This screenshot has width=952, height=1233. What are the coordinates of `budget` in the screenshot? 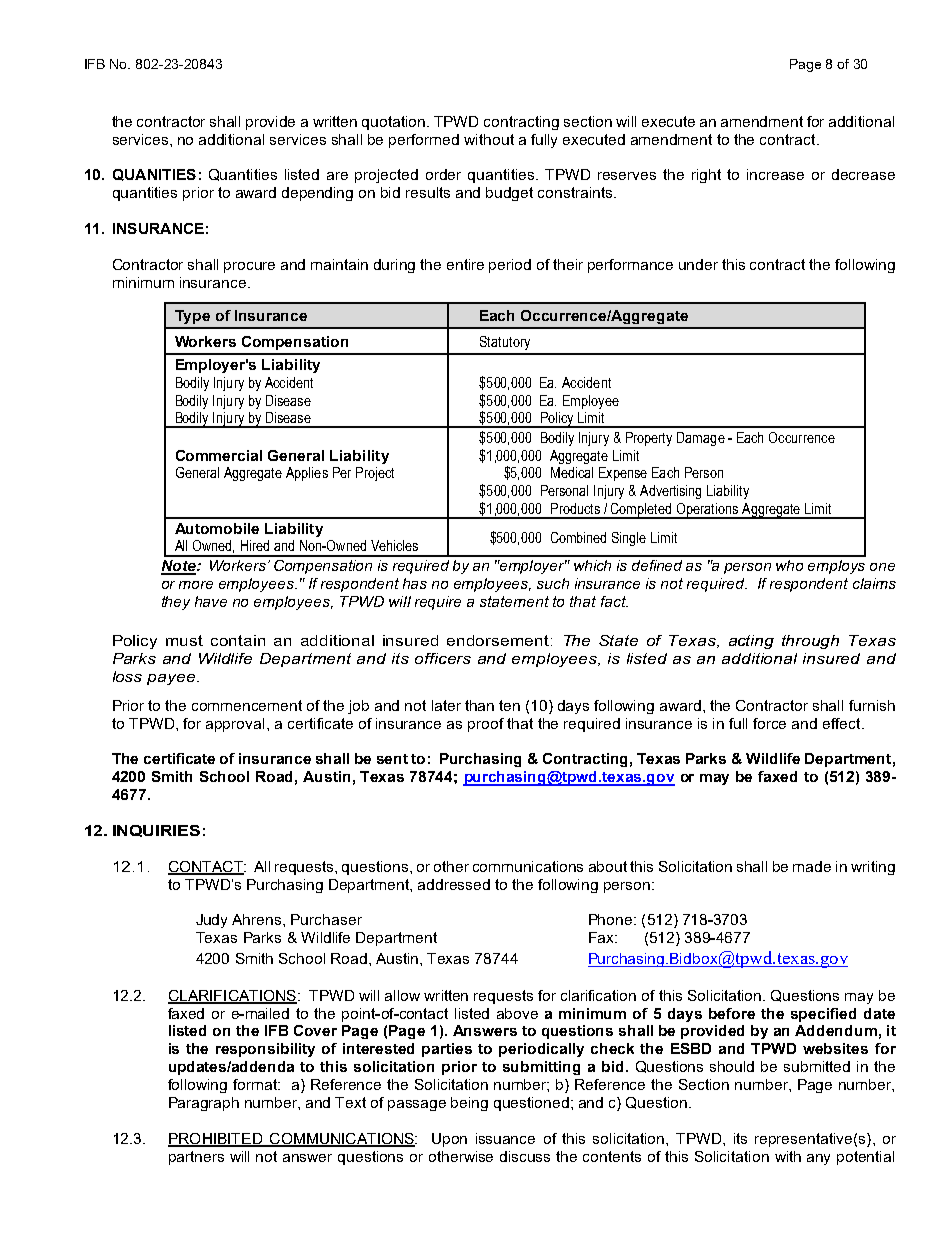 It's located at (509, 194).
